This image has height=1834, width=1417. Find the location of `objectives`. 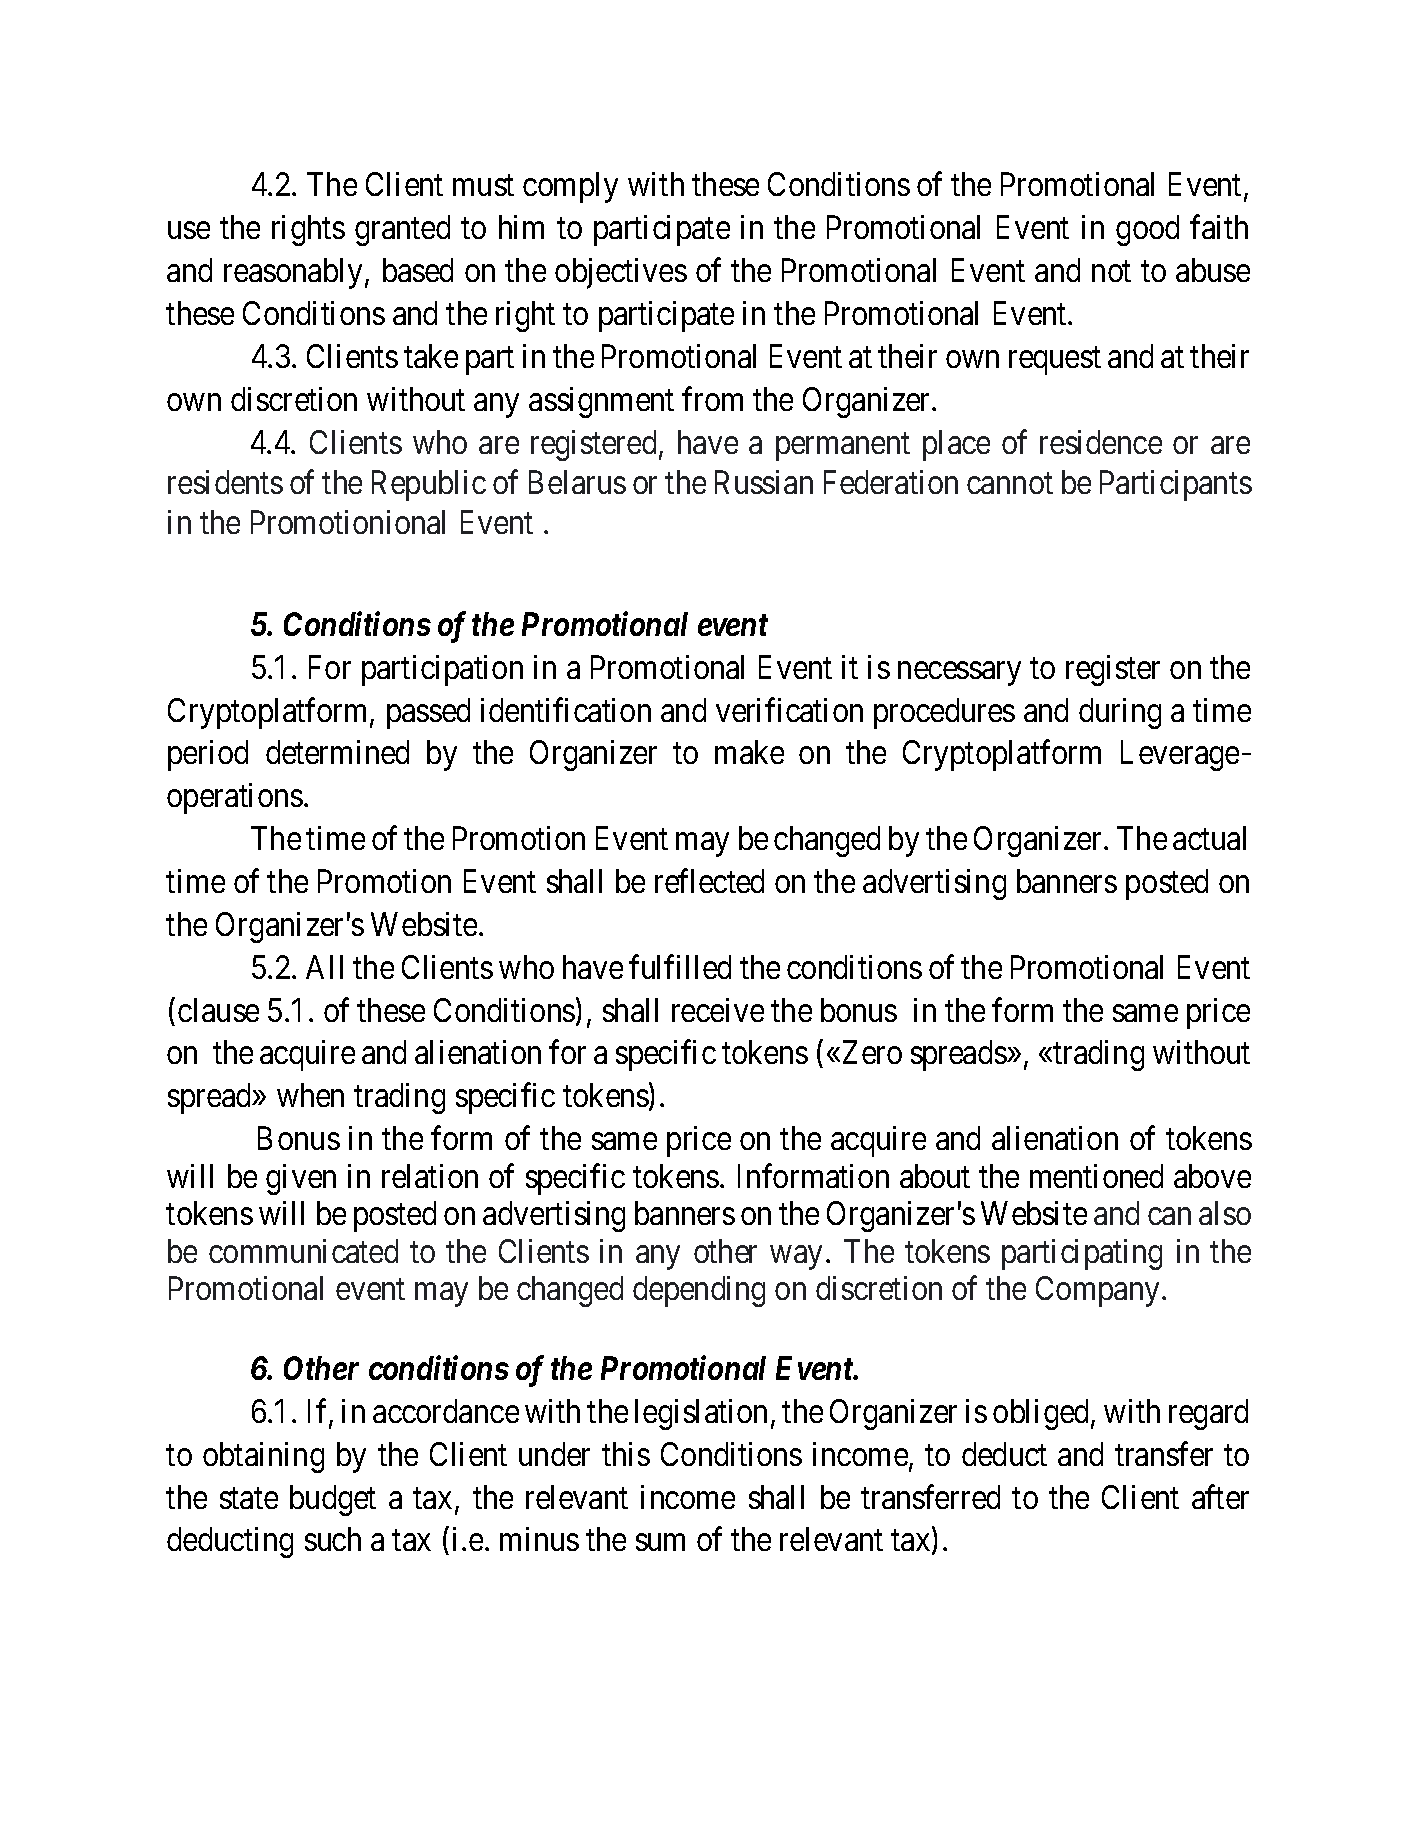

objectives is located at coordinates (621, 273).
